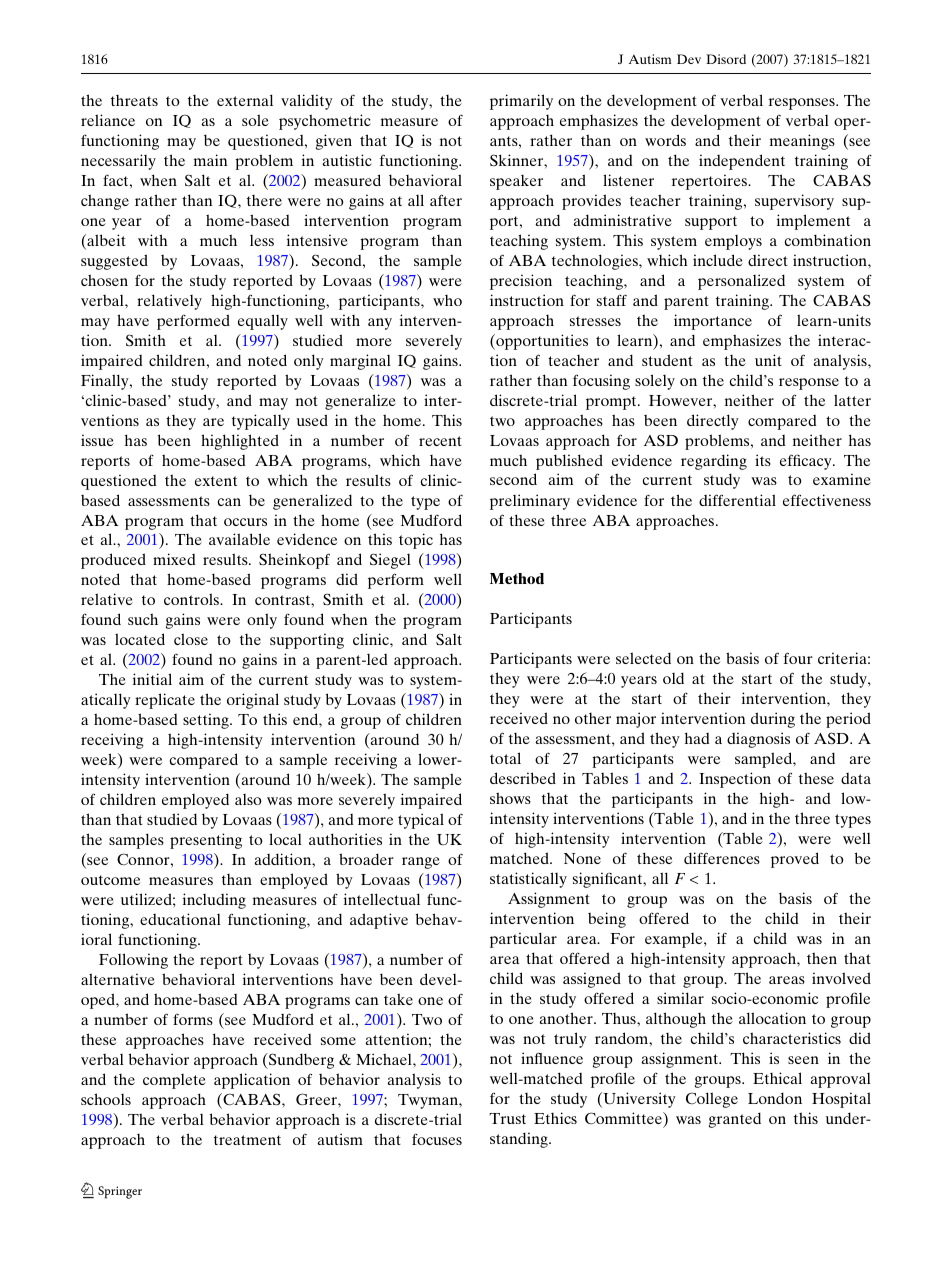 This page has width=952, height=1271. What do you see at coordinates (216, 481) in the page?
I see `extent` at bounding box center [216, 481].
